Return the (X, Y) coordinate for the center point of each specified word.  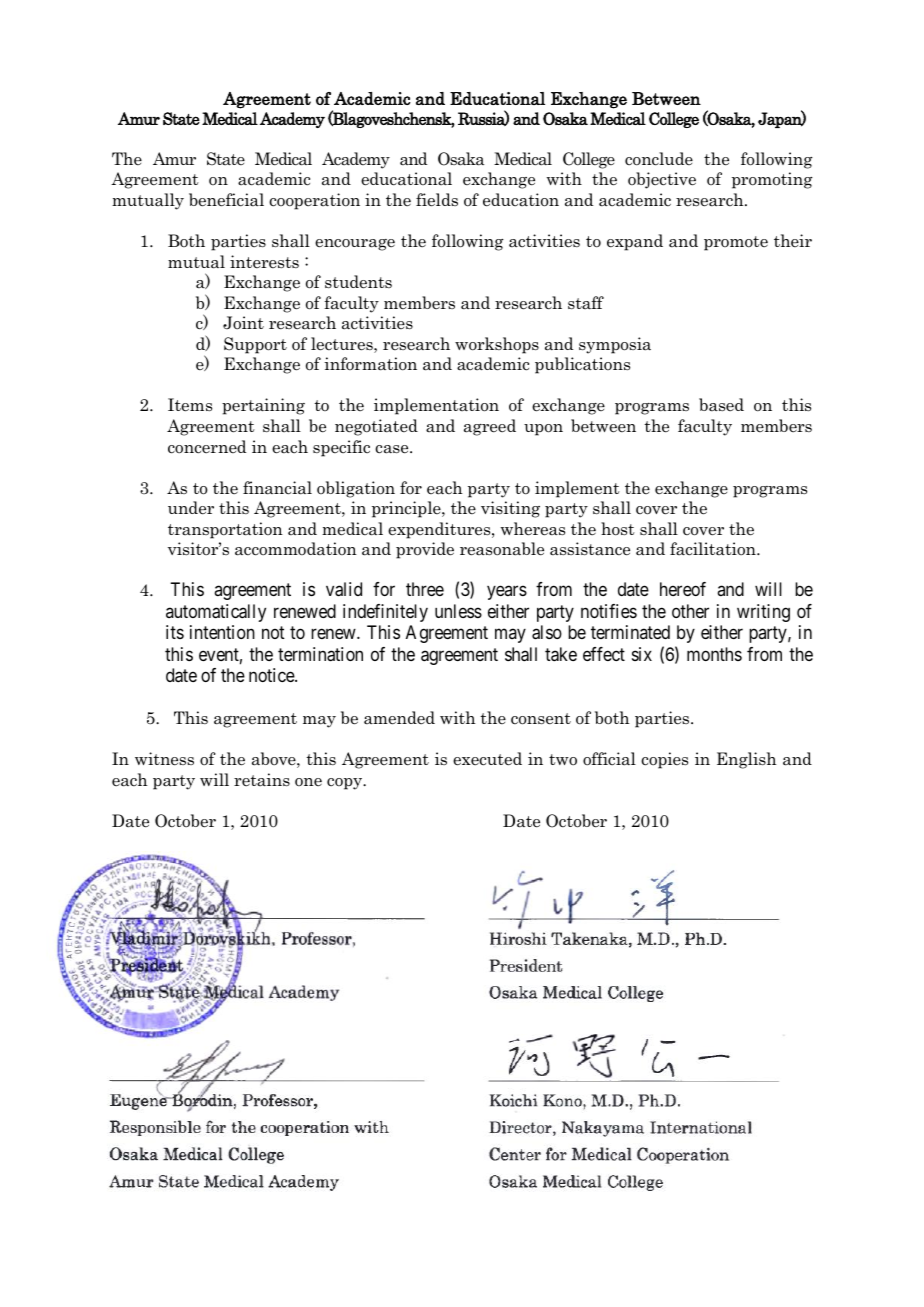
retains (262, 780)
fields (437, 200)
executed (487, 759)
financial (277, 488)
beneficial (226, 200)
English (747, 760)
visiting (510, 509)
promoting (772, 180)
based (721, 405)
